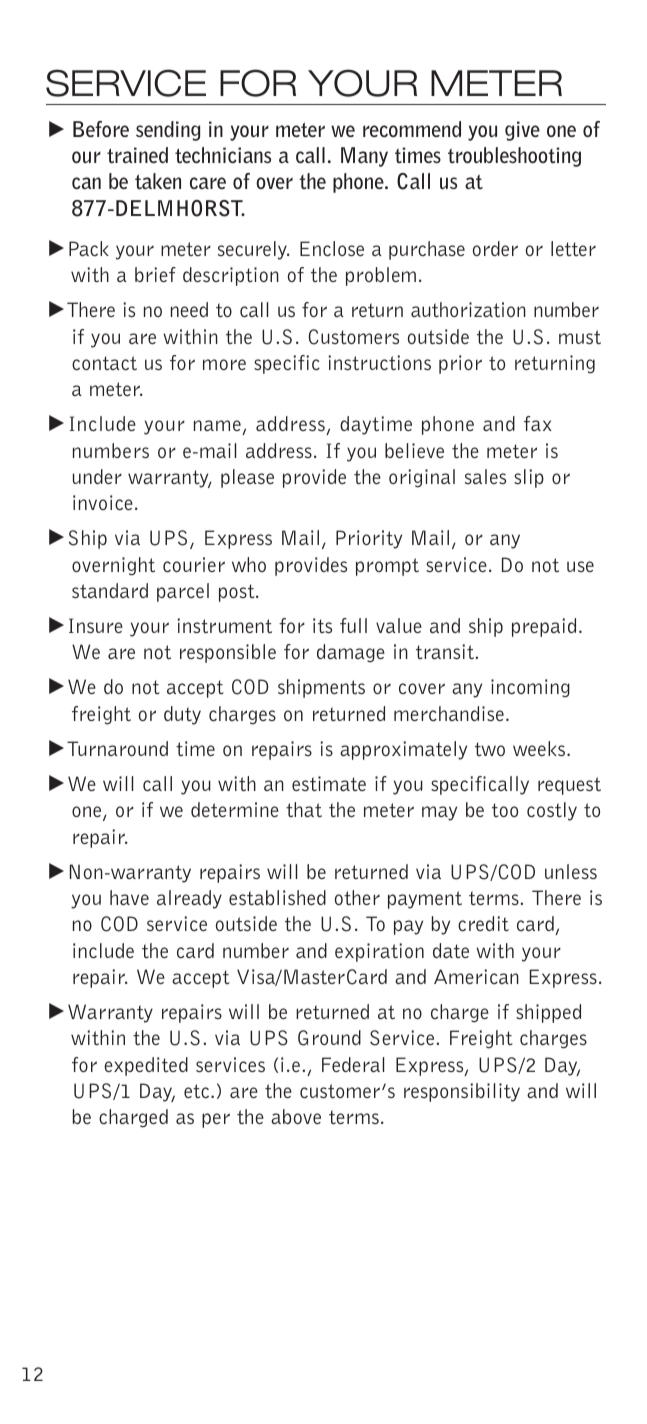  Describe the element at coordinates (364, 157) in the screenshot. I see `Many` at that location.
